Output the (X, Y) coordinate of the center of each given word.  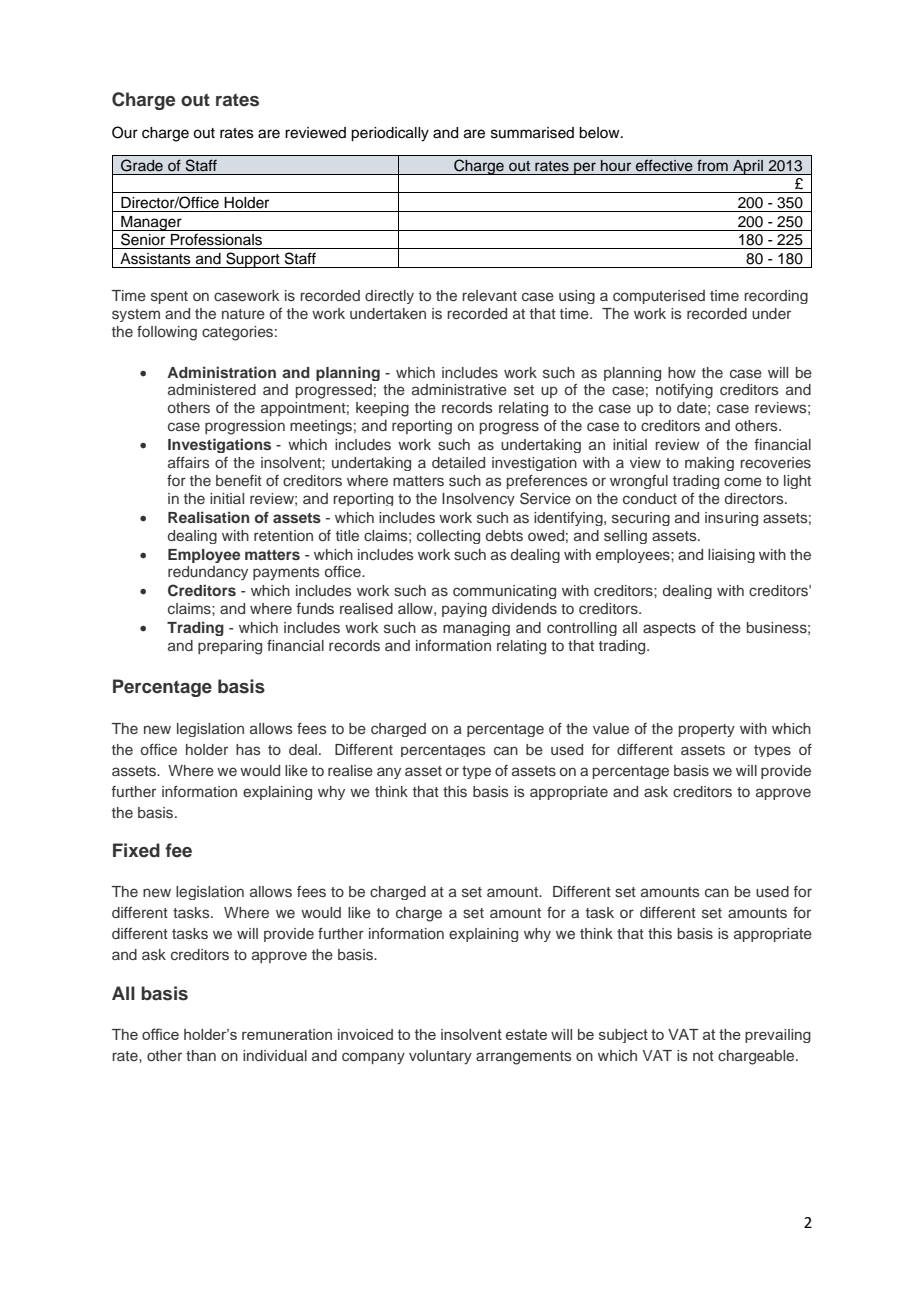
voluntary (440, 1057)
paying (464, 610)
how (682, 372)
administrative (459, 389)
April (748, 167)
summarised (532, 133)
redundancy (208, 573)
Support (253, 260)
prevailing (778, 1036)
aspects (669, 629)
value (611, 728)
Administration (221, 372)
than (201, 1055)
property (707, 730)
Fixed (136, 850)
